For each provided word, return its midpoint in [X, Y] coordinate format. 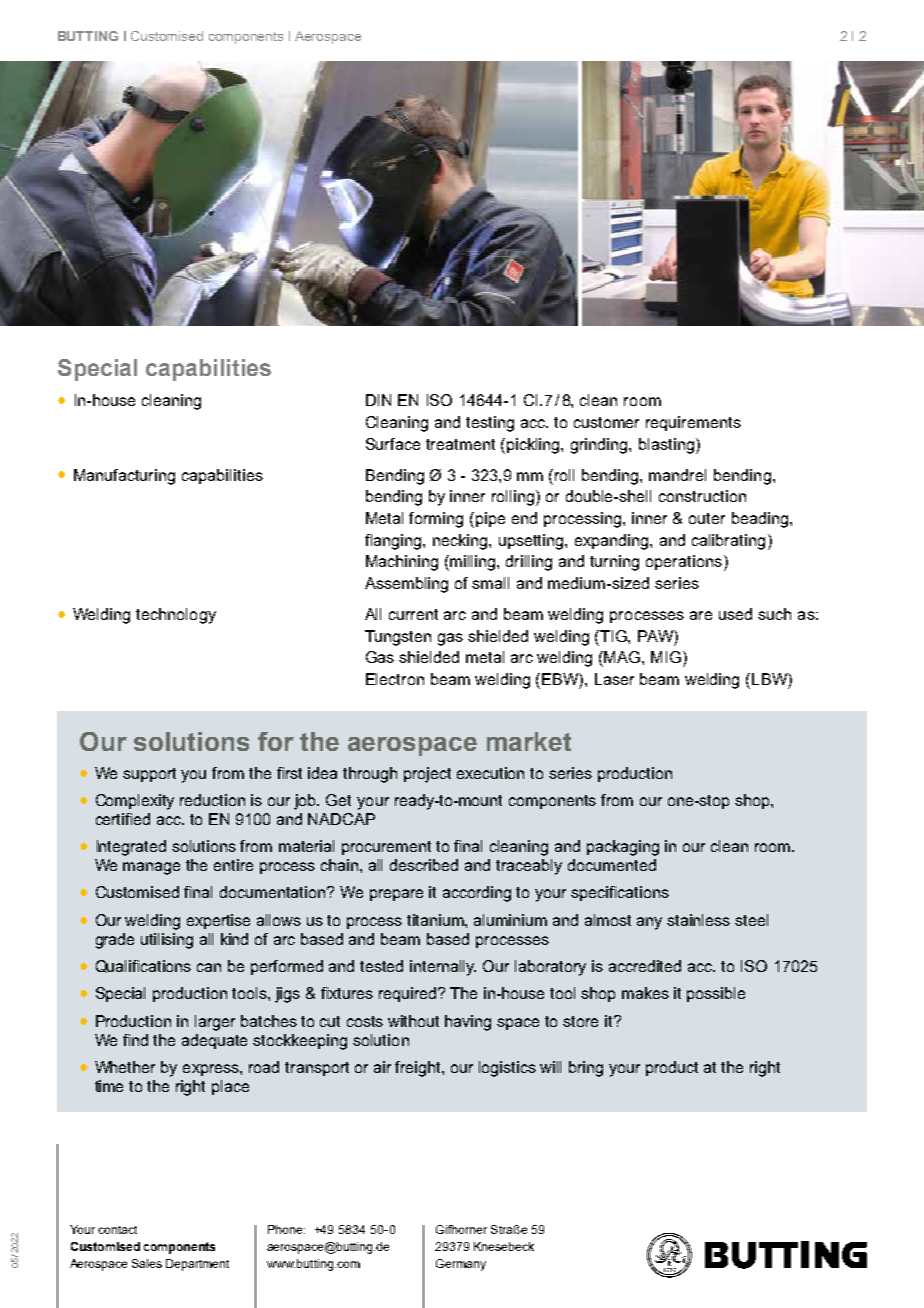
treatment [460, 444]
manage [151, 868]
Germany [461, 1265]
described [424, 865]
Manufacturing [124, 477]
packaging [623, 848]
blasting [666, 446]
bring [586, 1069]
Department [197, 1265]
